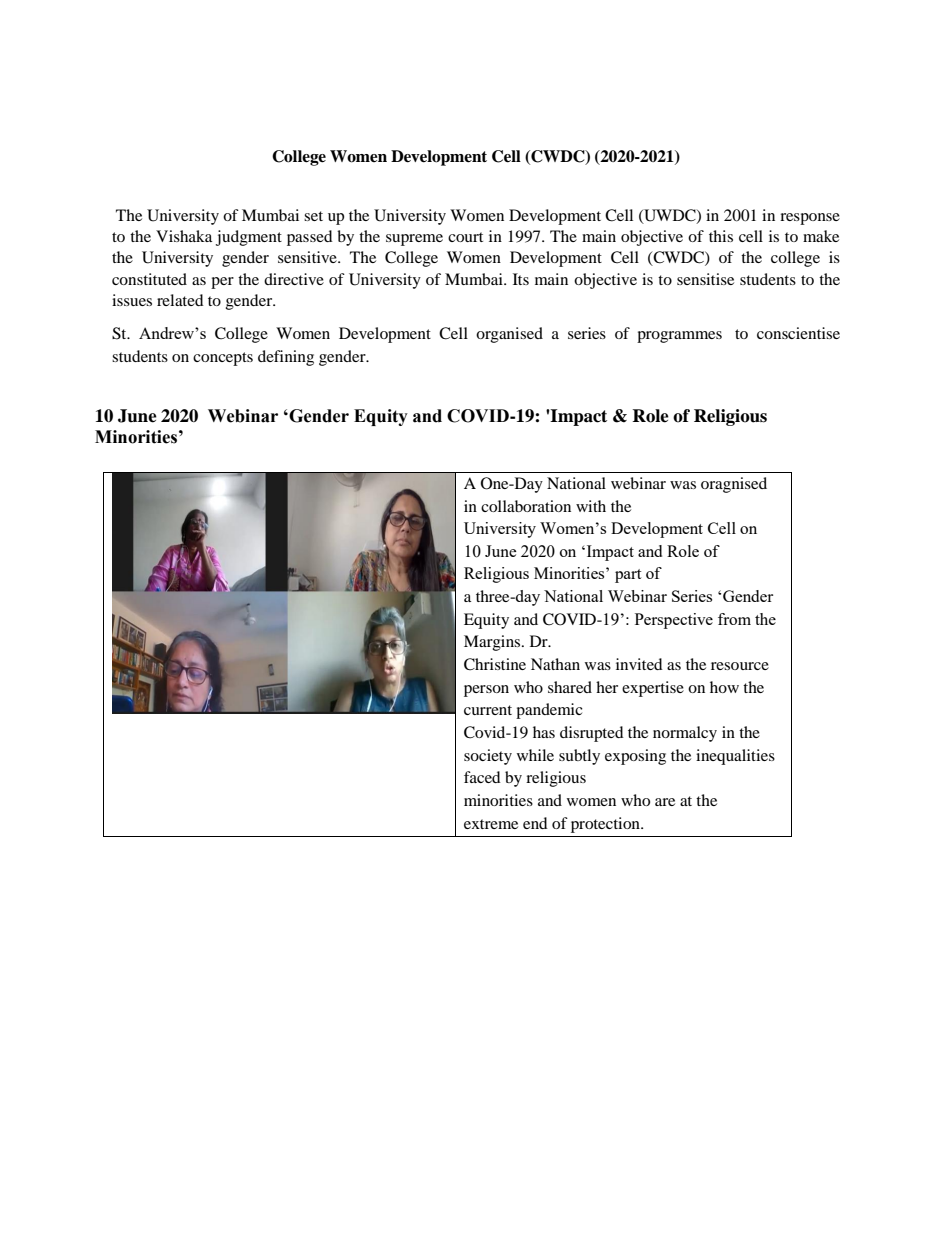  What do you see at coordinates (721, 236) in the screenshot?
I see `this` at bounding box center [721, 236].
